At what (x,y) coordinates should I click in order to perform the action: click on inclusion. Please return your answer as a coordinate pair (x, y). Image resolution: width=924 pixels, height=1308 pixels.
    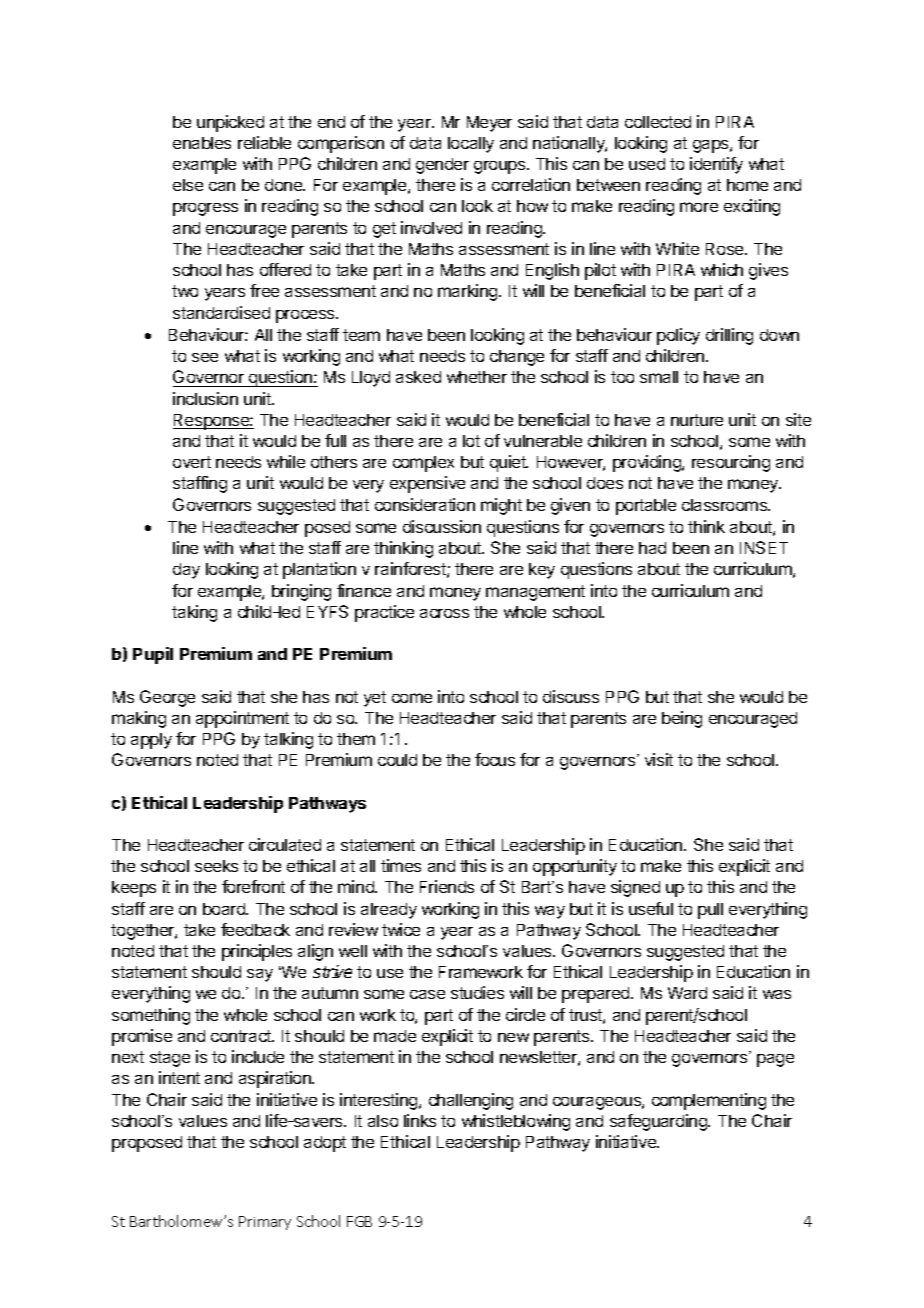
    Looking at the image, I should click on (205, 398).
